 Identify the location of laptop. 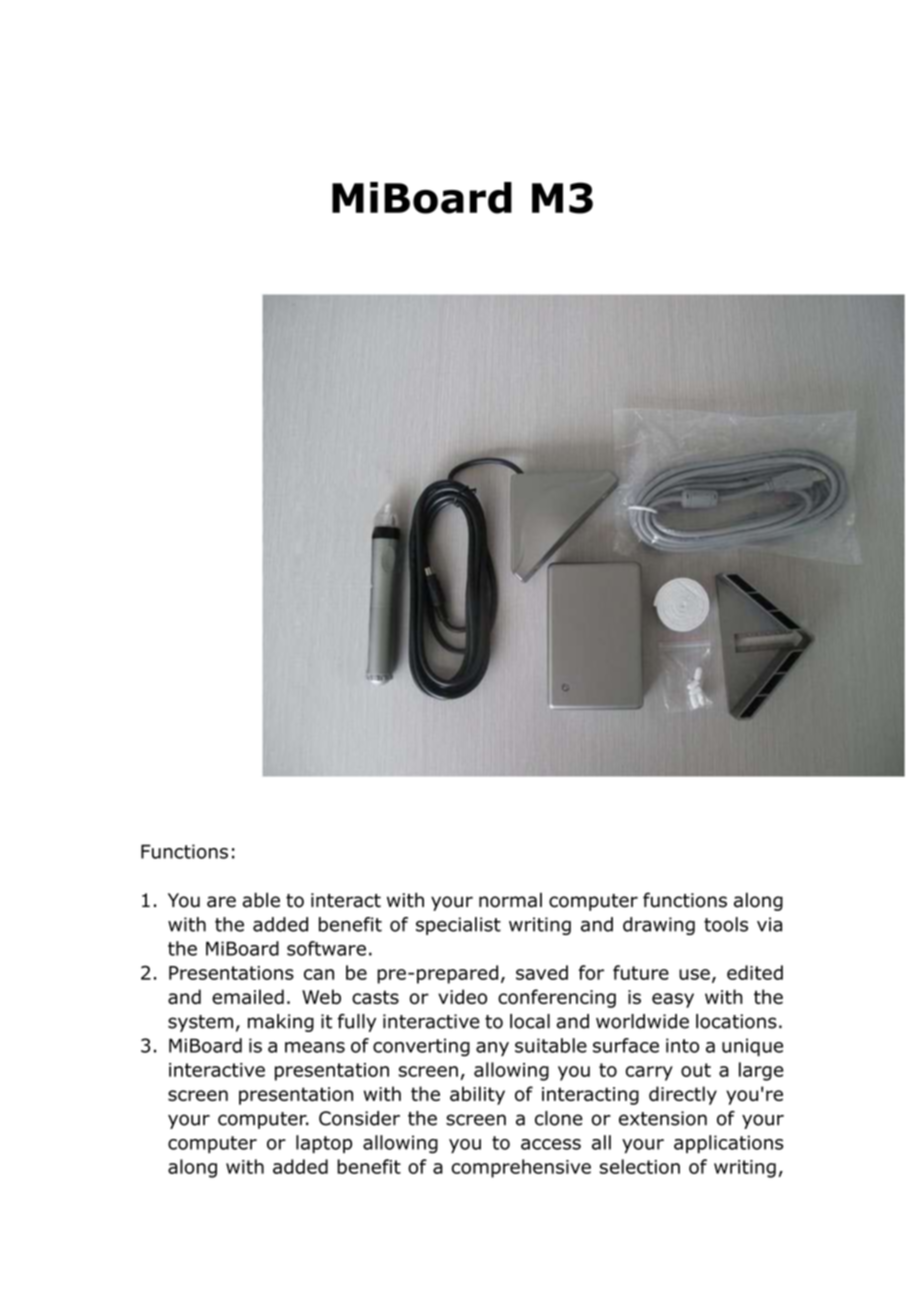
(324, 1144).
